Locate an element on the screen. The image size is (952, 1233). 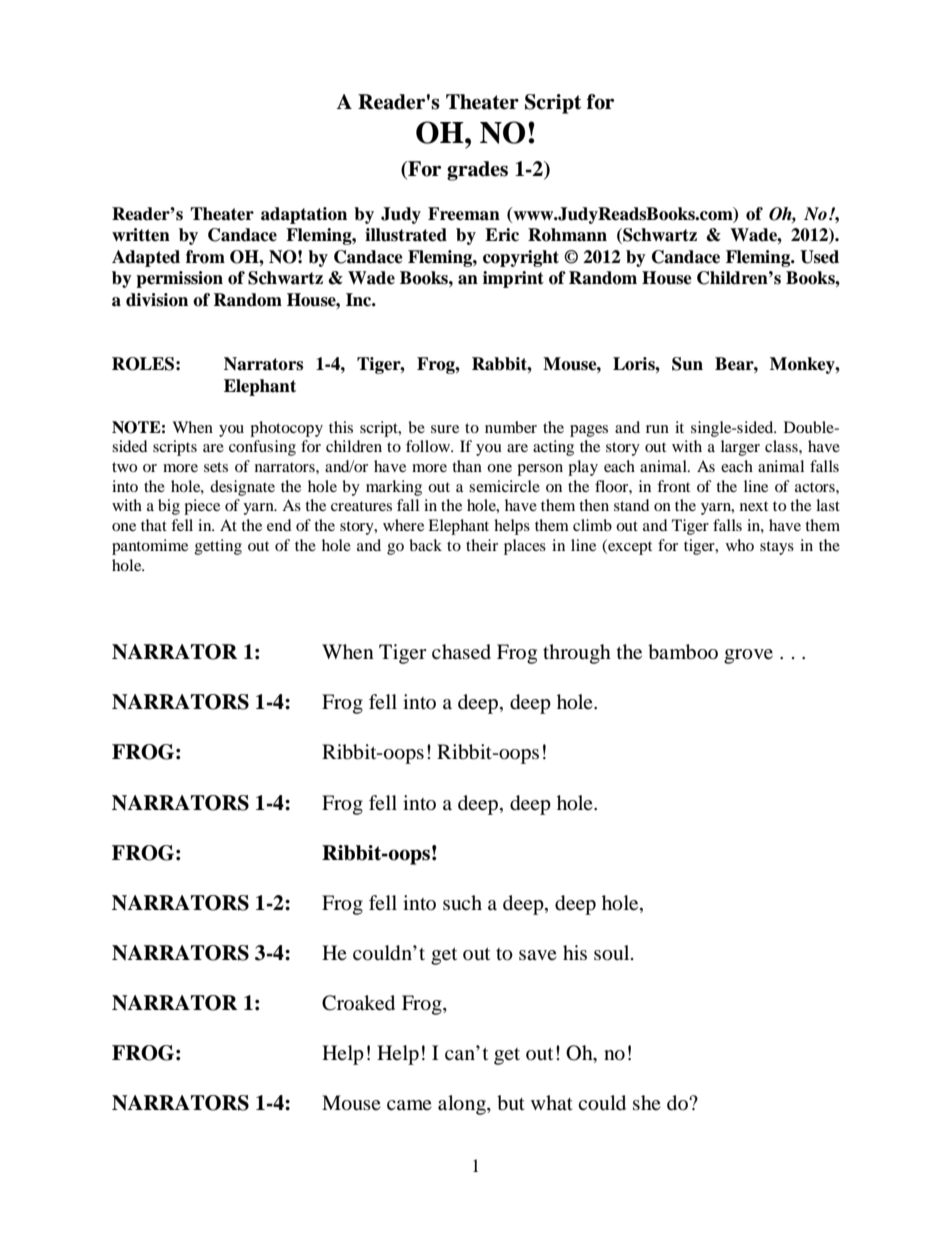
chased is located at coordinates (461, 652).
